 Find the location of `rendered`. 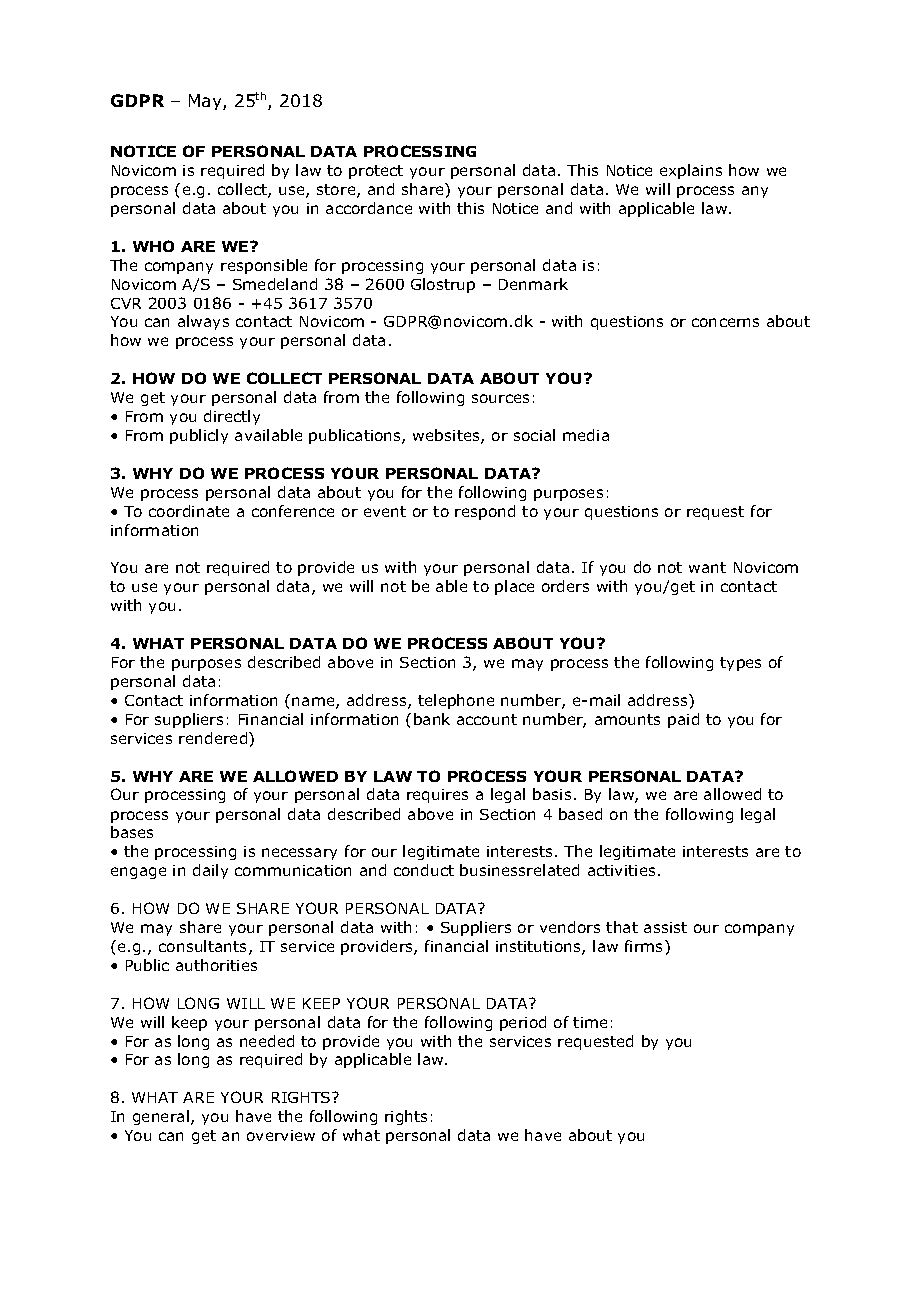

rendered is located at coordinates (214, 738).
